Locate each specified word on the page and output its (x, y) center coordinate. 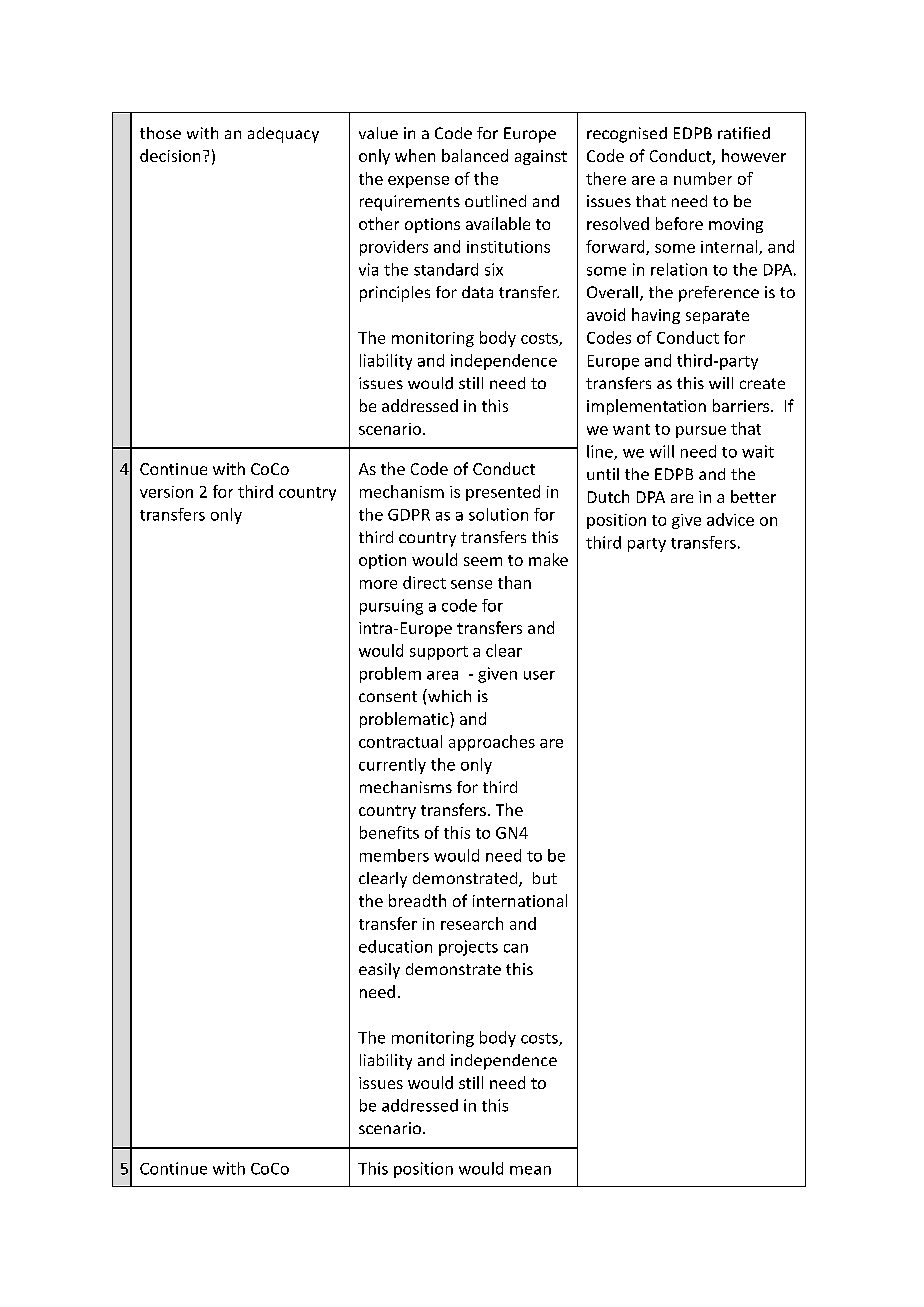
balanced (475, 155)
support (439, 653)
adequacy (283, 135)
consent (388, 696)
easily (379, 971)
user (539, 675)
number (703, 178)
